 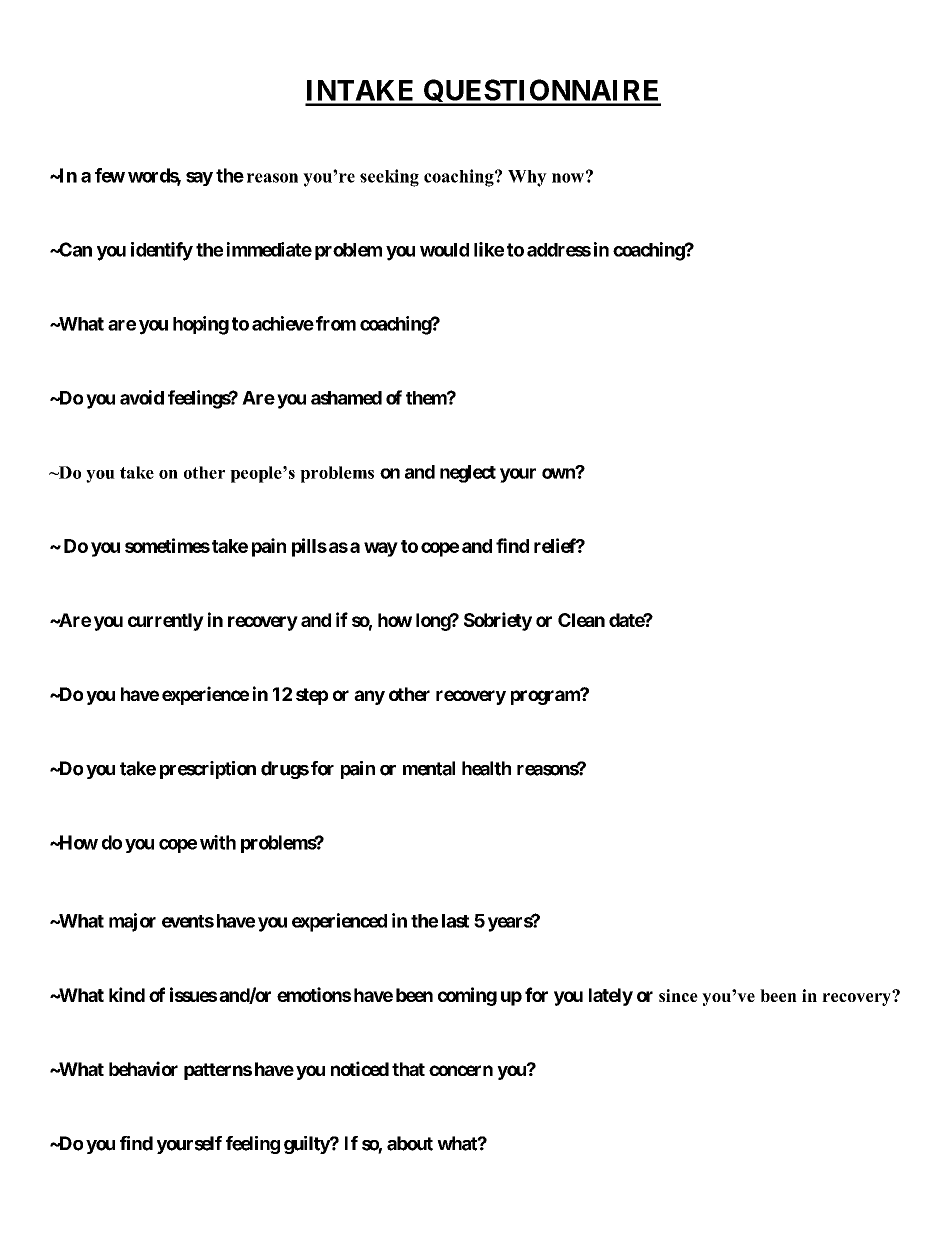 What do you see at coordinates (568, 178) in the page?
I see `now` at bounding box center [568, 178].
